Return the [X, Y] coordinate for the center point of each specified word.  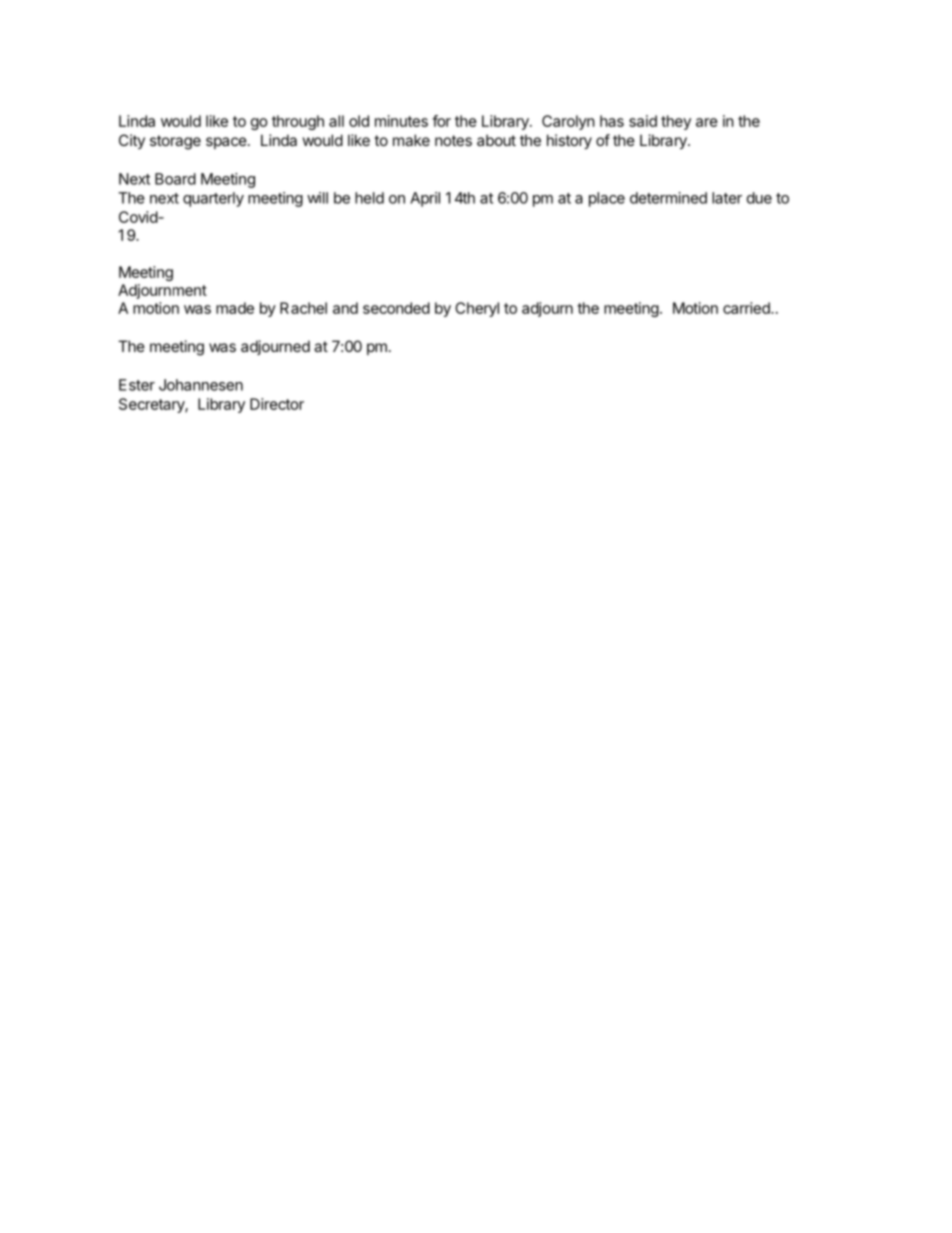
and [345, 308]
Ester [137, 385]
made [235, 308]
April [425, 199]
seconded [396, 308]
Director [277, 404]
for [441, 121]
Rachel [303, 308]
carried [747, 308]
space [226, 143]
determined [668, 198]
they [676, 122]
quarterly [213, 199]
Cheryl [477, 309]
